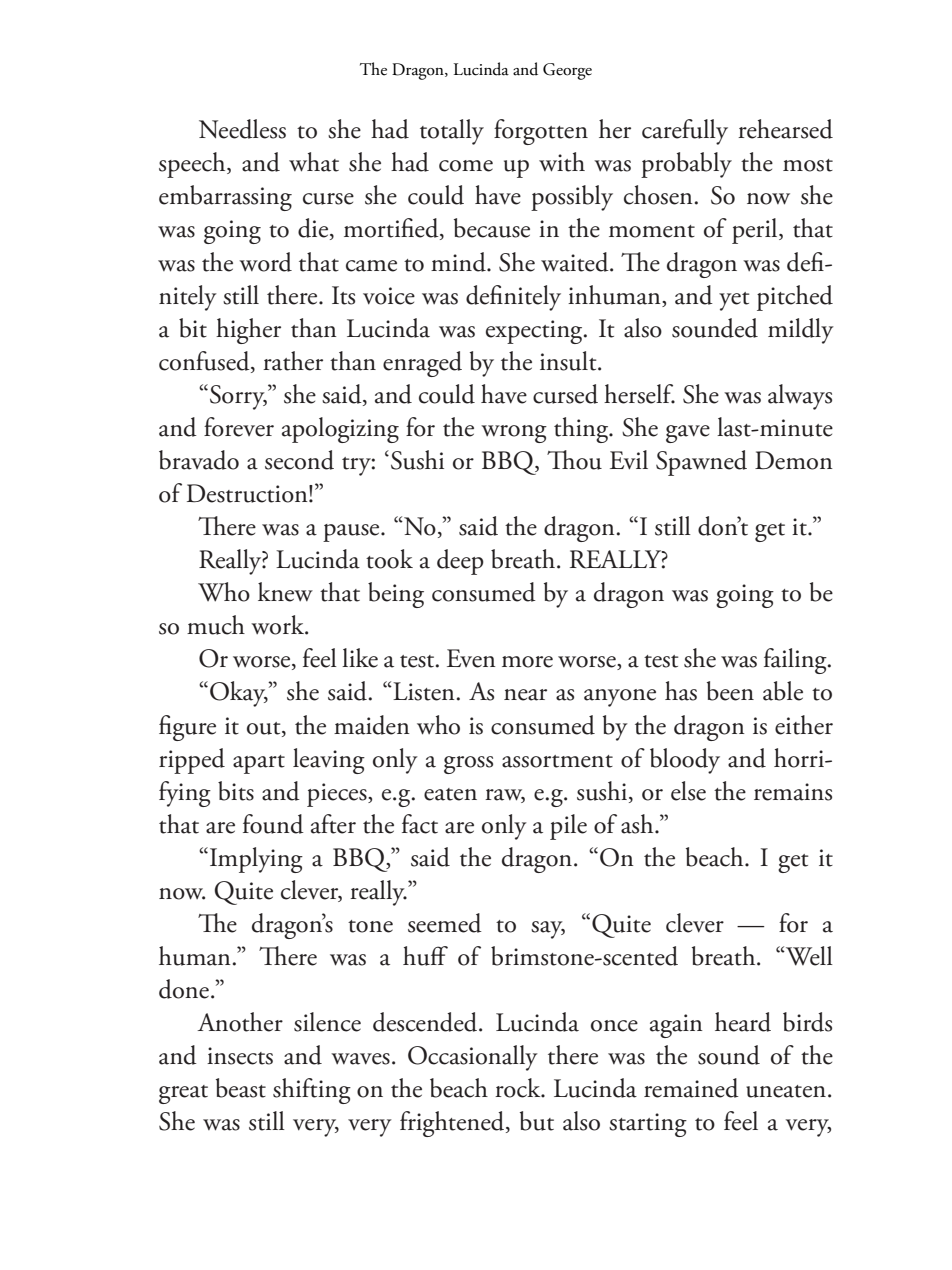 This screenshot has width=952, height=1270. Describe the element at coordinates (514, 434) in the screenshot. I see `wrong` at that location.
